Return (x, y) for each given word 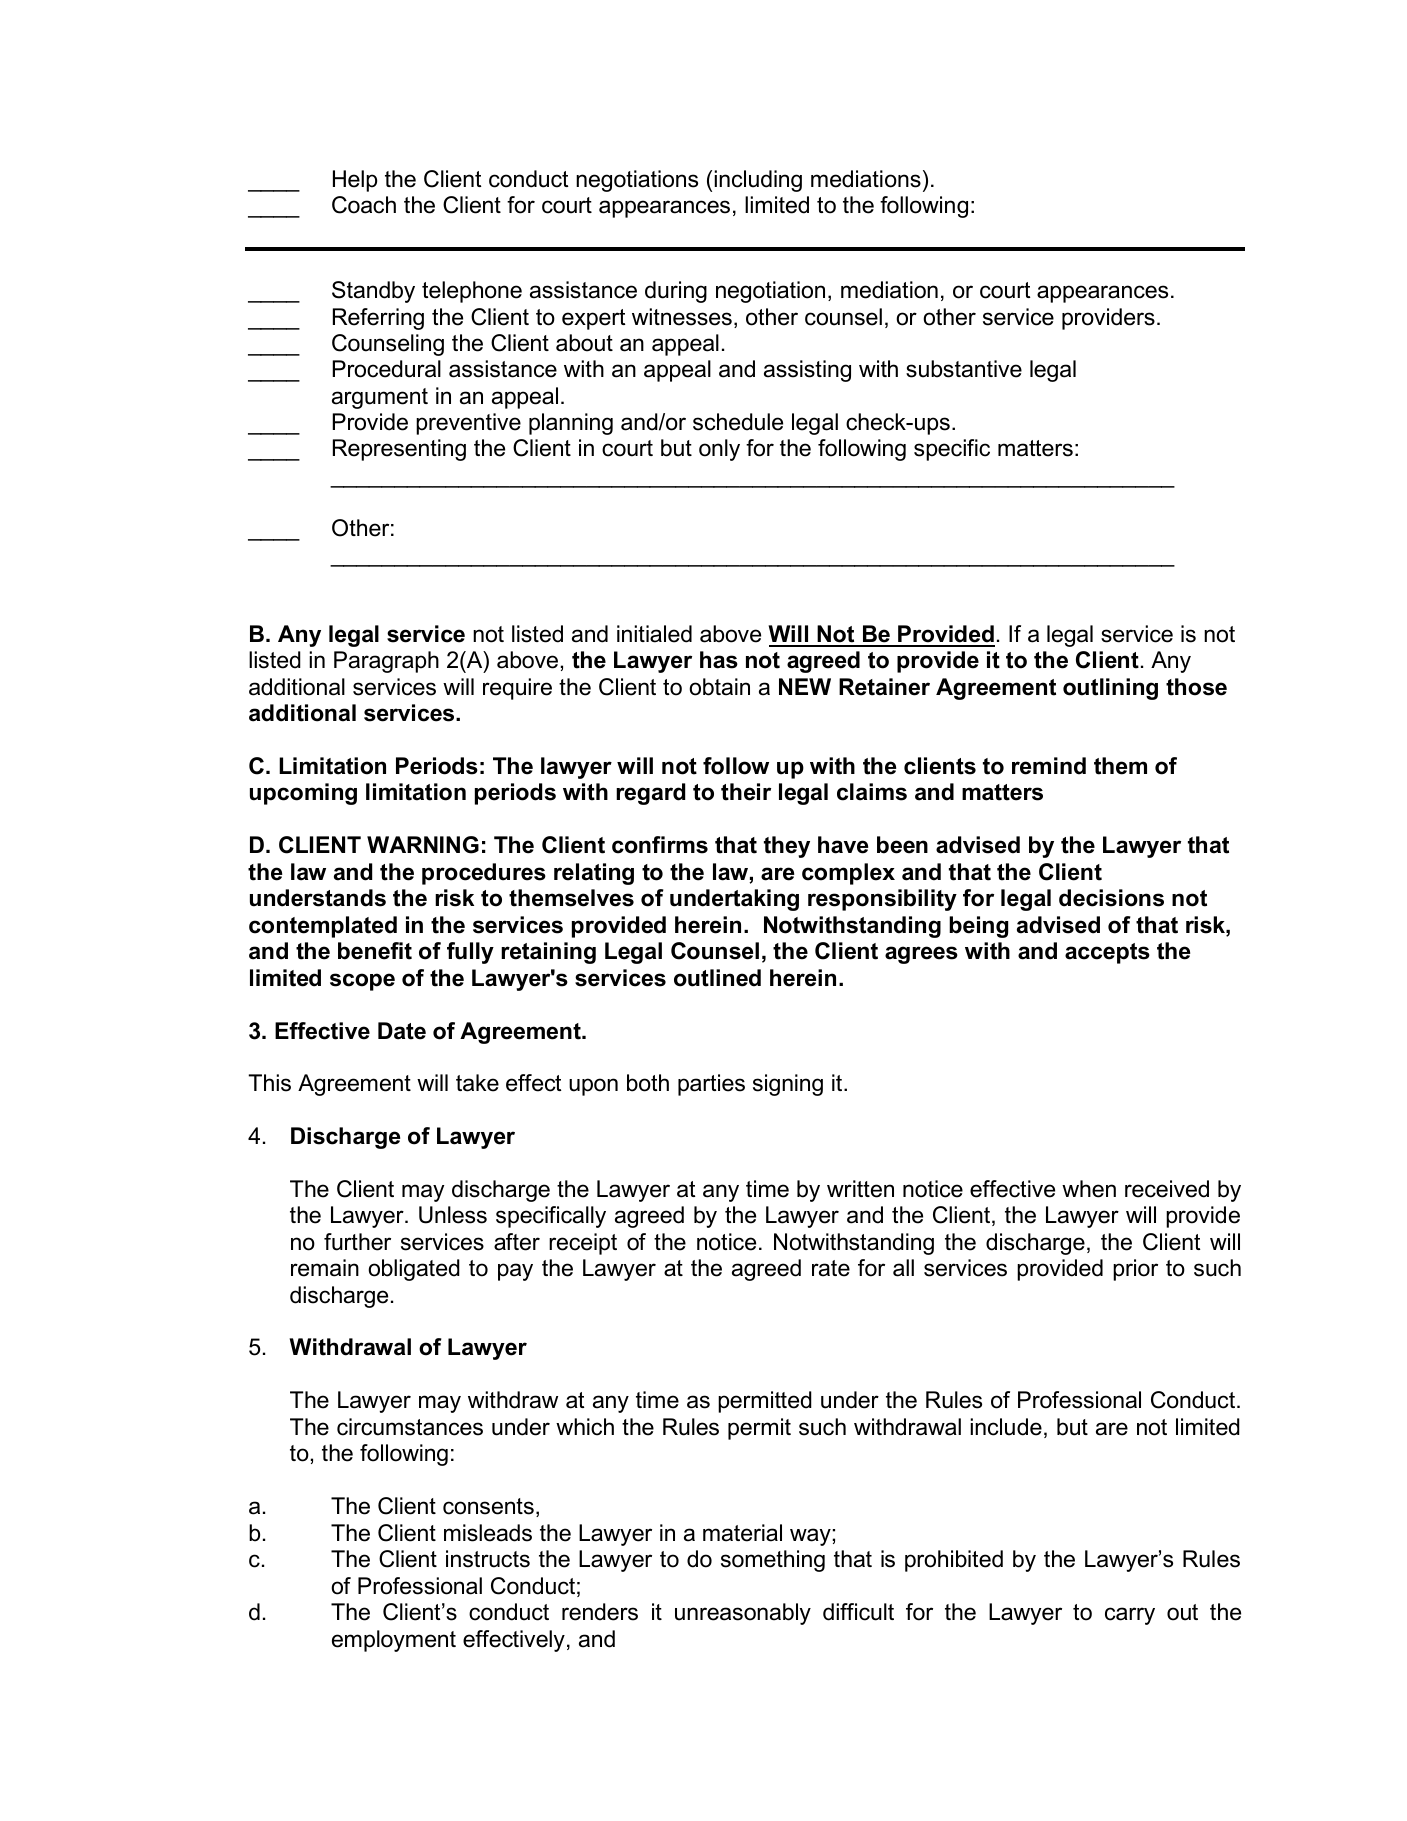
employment (394, 1641)
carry (1130, 1616)
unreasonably (743, 1614)
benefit (375, 951)
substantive (964, 369)
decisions (1111, 898)
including (758, 181)
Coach (364, 205)
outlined (717, 978)
